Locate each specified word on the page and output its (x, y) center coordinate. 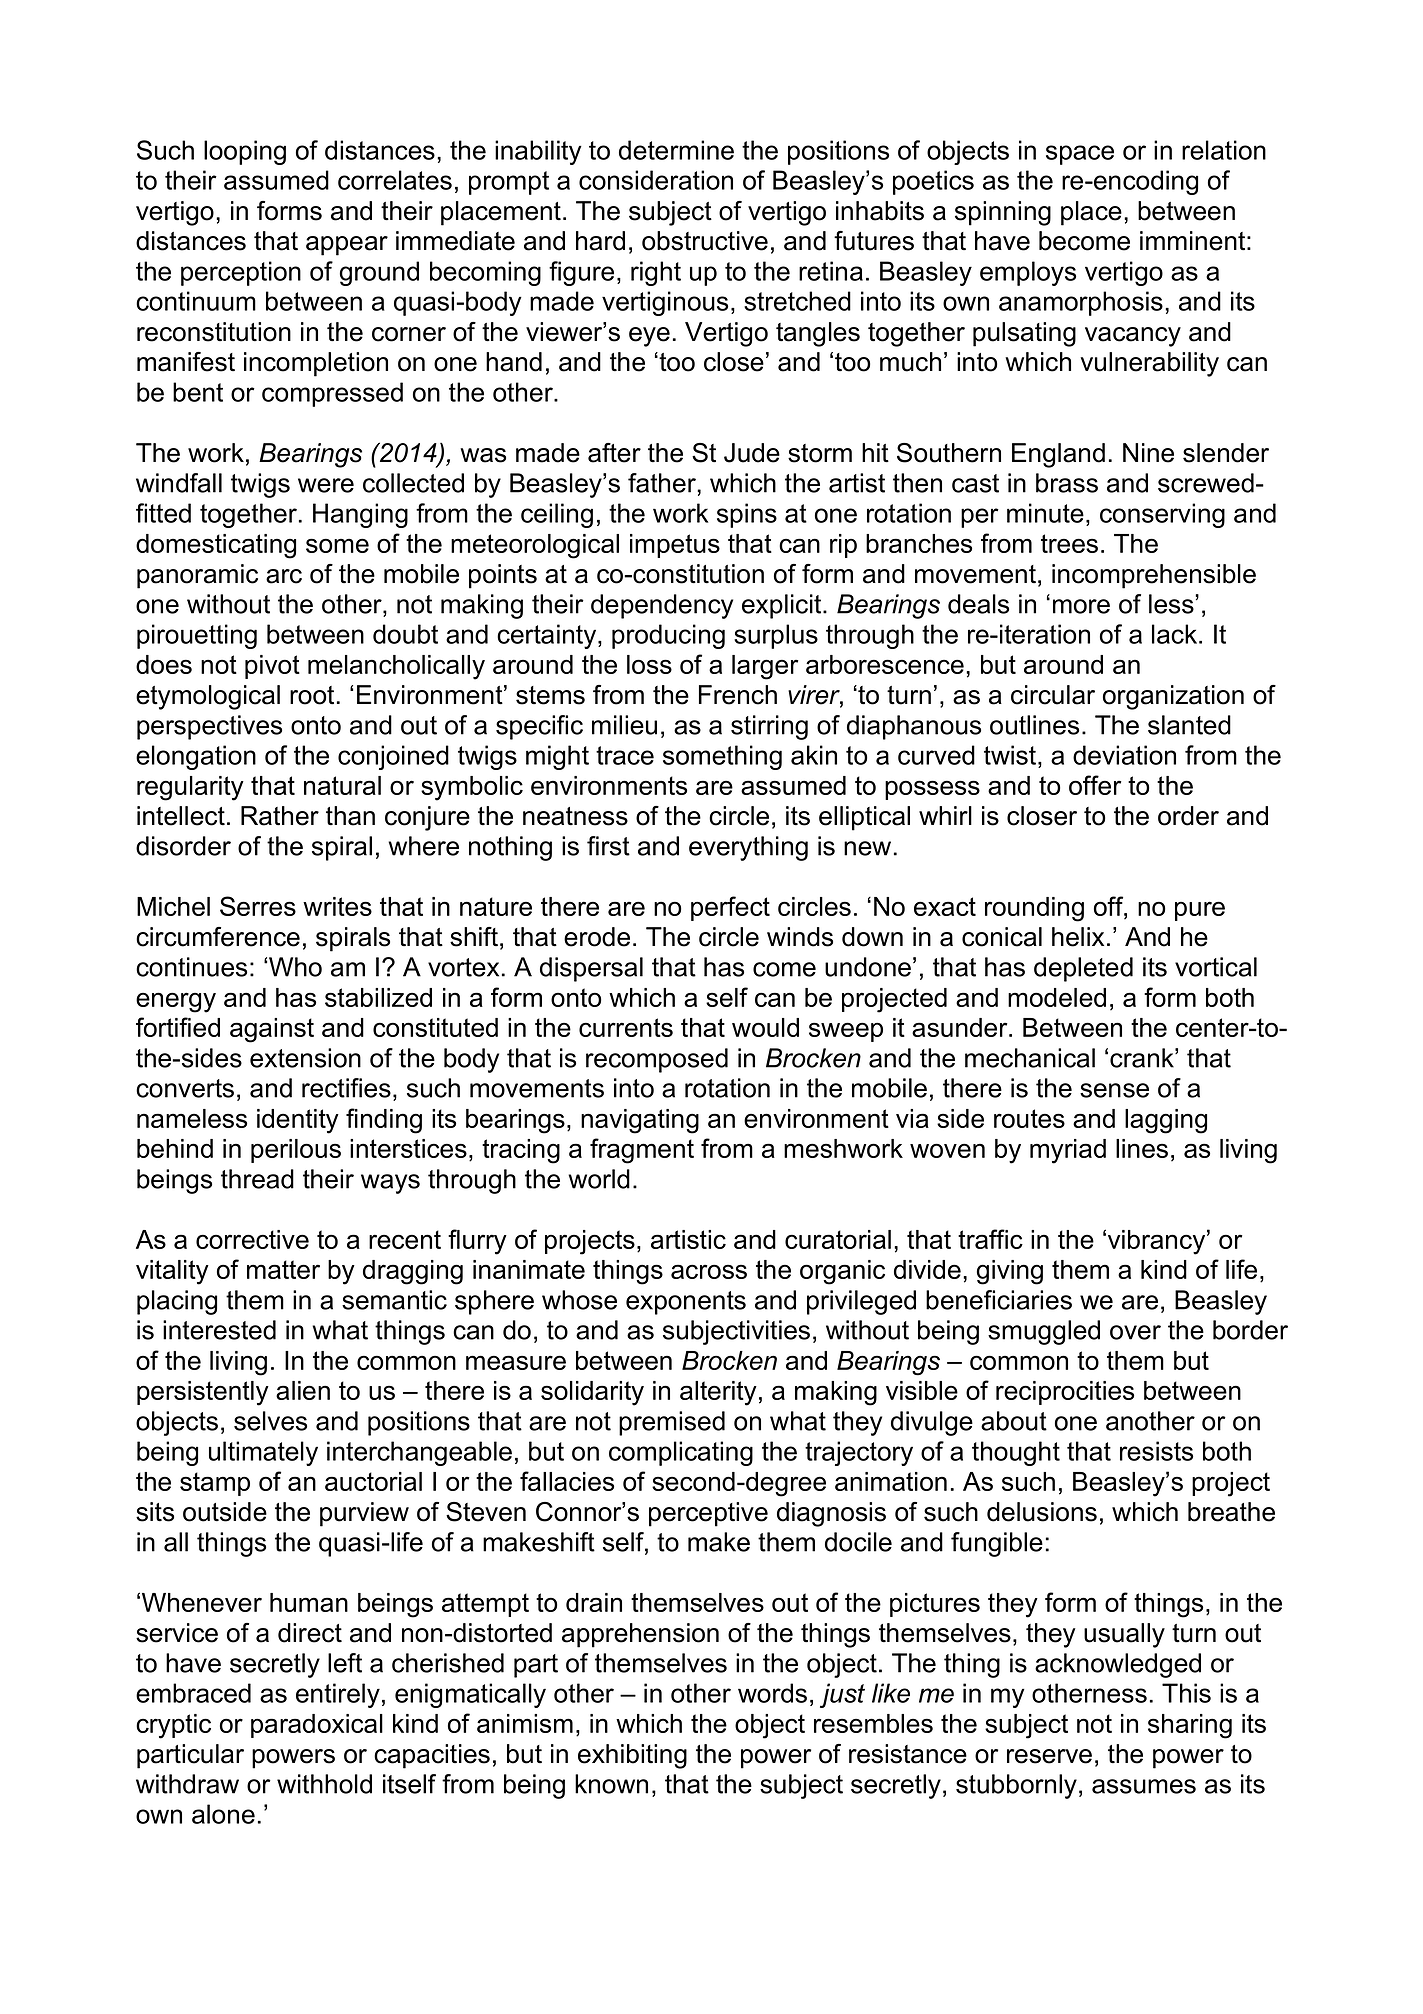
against (272, 1030)
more (1081, 606)
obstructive (705, 241)
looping (245, 152)
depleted (1083, 969)
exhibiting (632, 1756)
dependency (662, 606)
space (1080, 155)
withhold (324, 1784)
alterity (718, 1393)
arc (284, 576)
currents (626, 1027)
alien (303, 1390)
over (1135, 1332)
